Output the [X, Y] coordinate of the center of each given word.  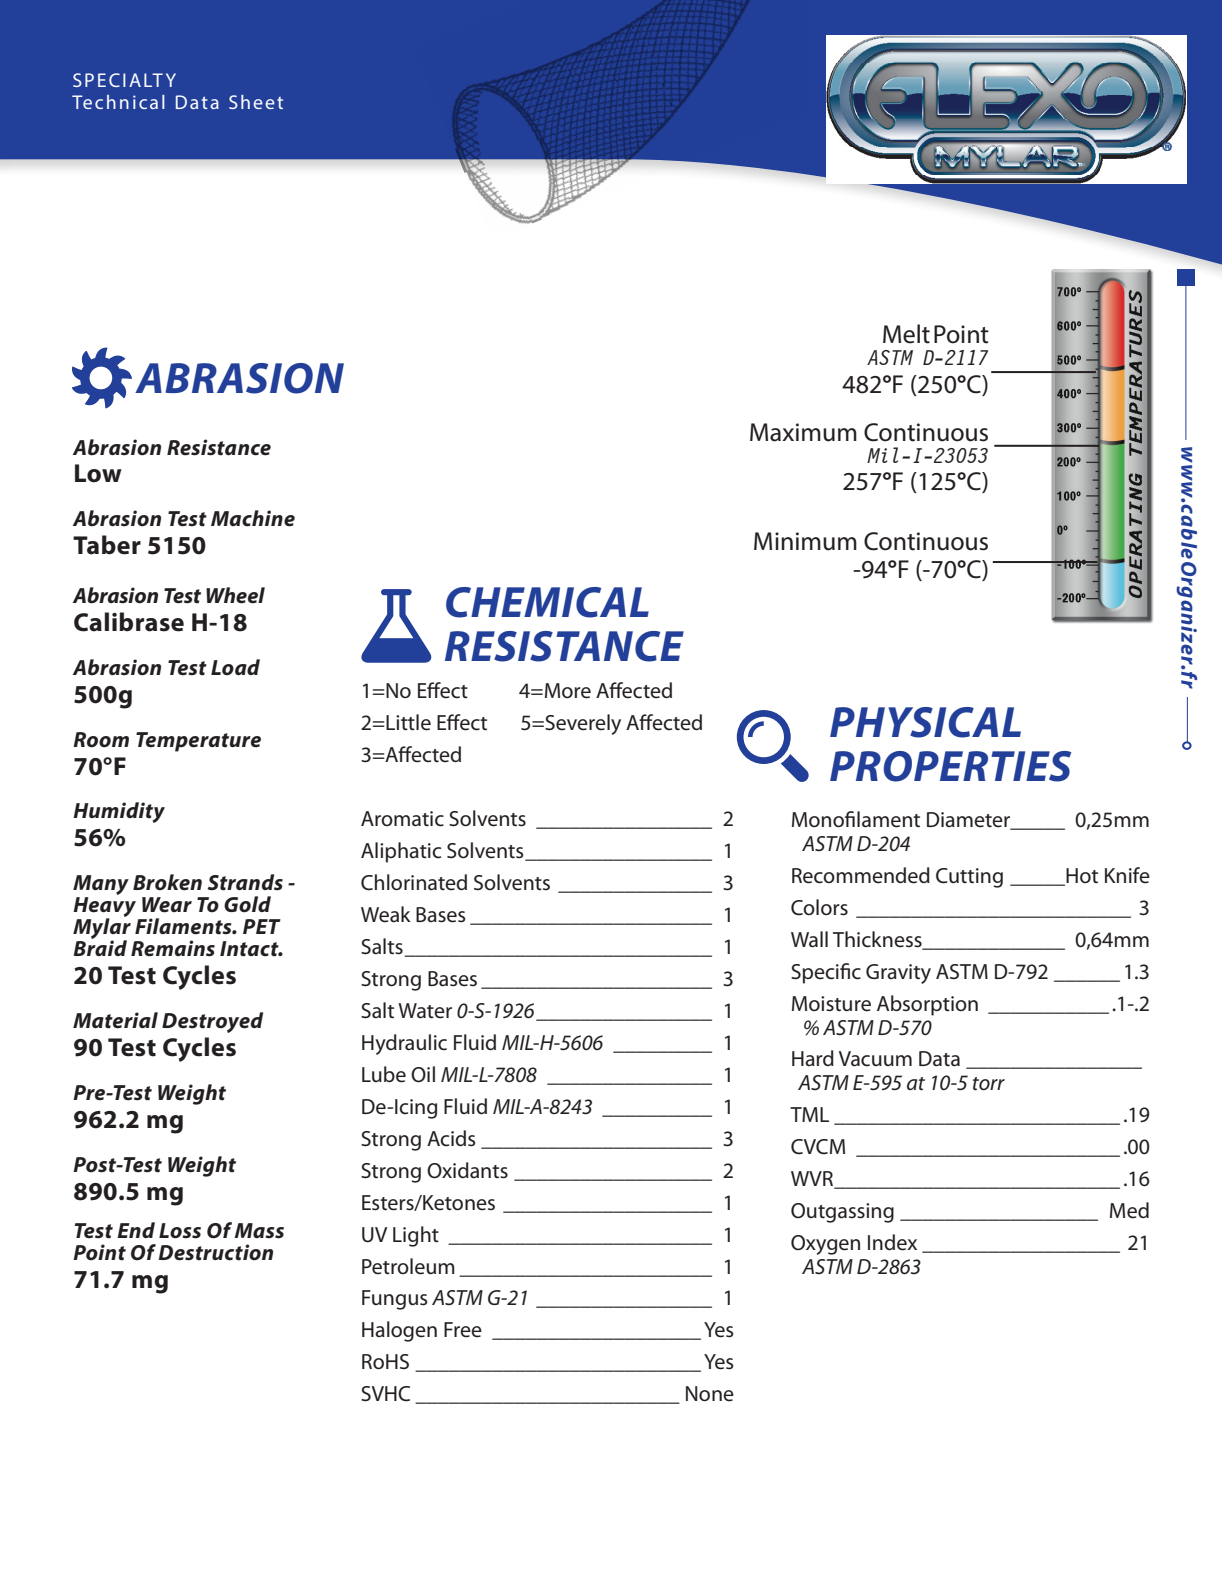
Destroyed [212, 1022]
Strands [245, 882]
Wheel [235, 595]
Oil [423, 1074]
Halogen [399, 1331]
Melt [906, 334]
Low [98, 473]
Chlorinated [414, 882]
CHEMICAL [547, 602]
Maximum [803, 432]
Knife [1127, 875]
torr [989, 1084]
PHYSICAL [925, 722]
